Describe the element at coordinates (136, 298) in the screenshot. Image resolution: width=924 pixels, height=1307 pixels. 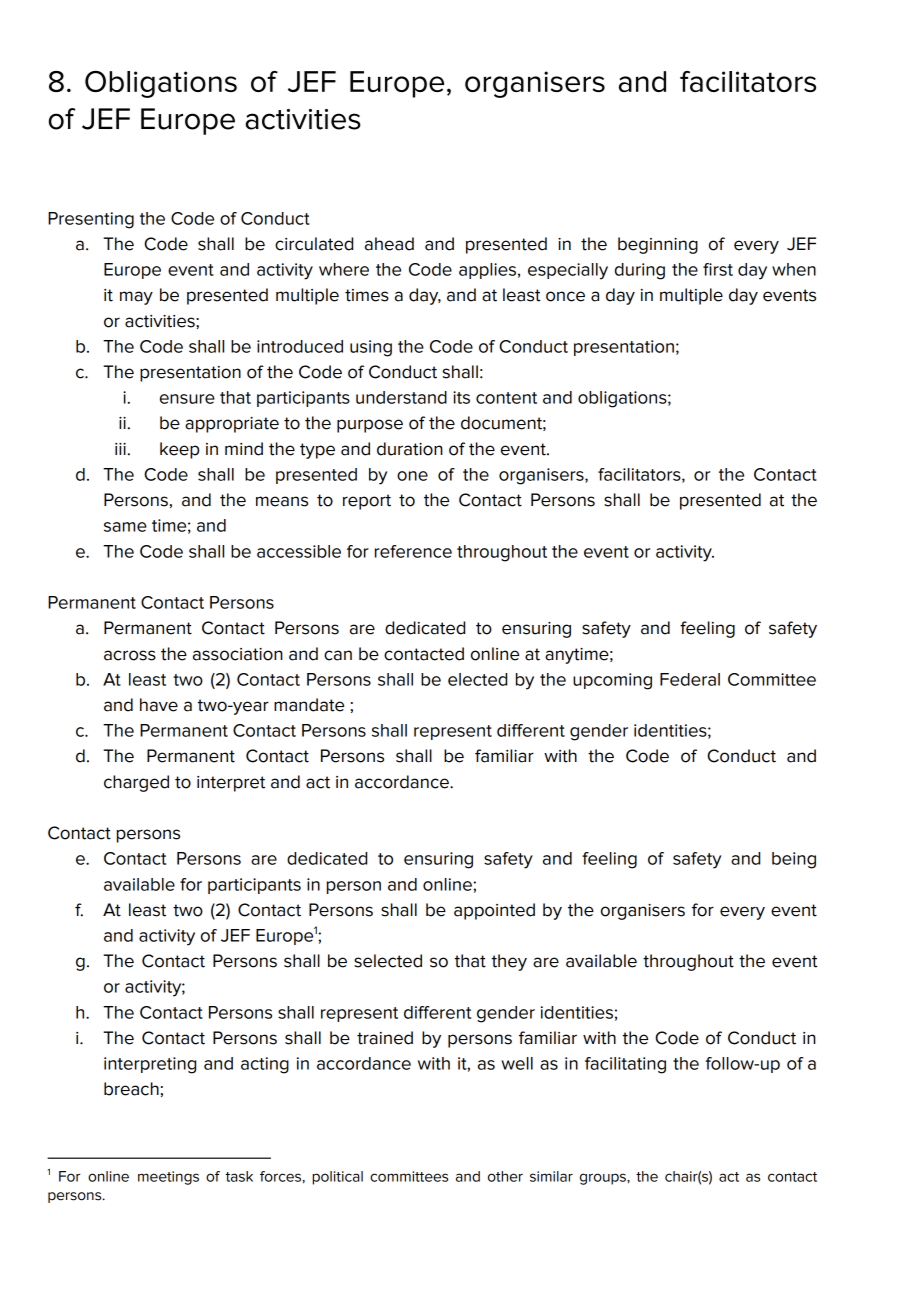
I see `may` at that location.
